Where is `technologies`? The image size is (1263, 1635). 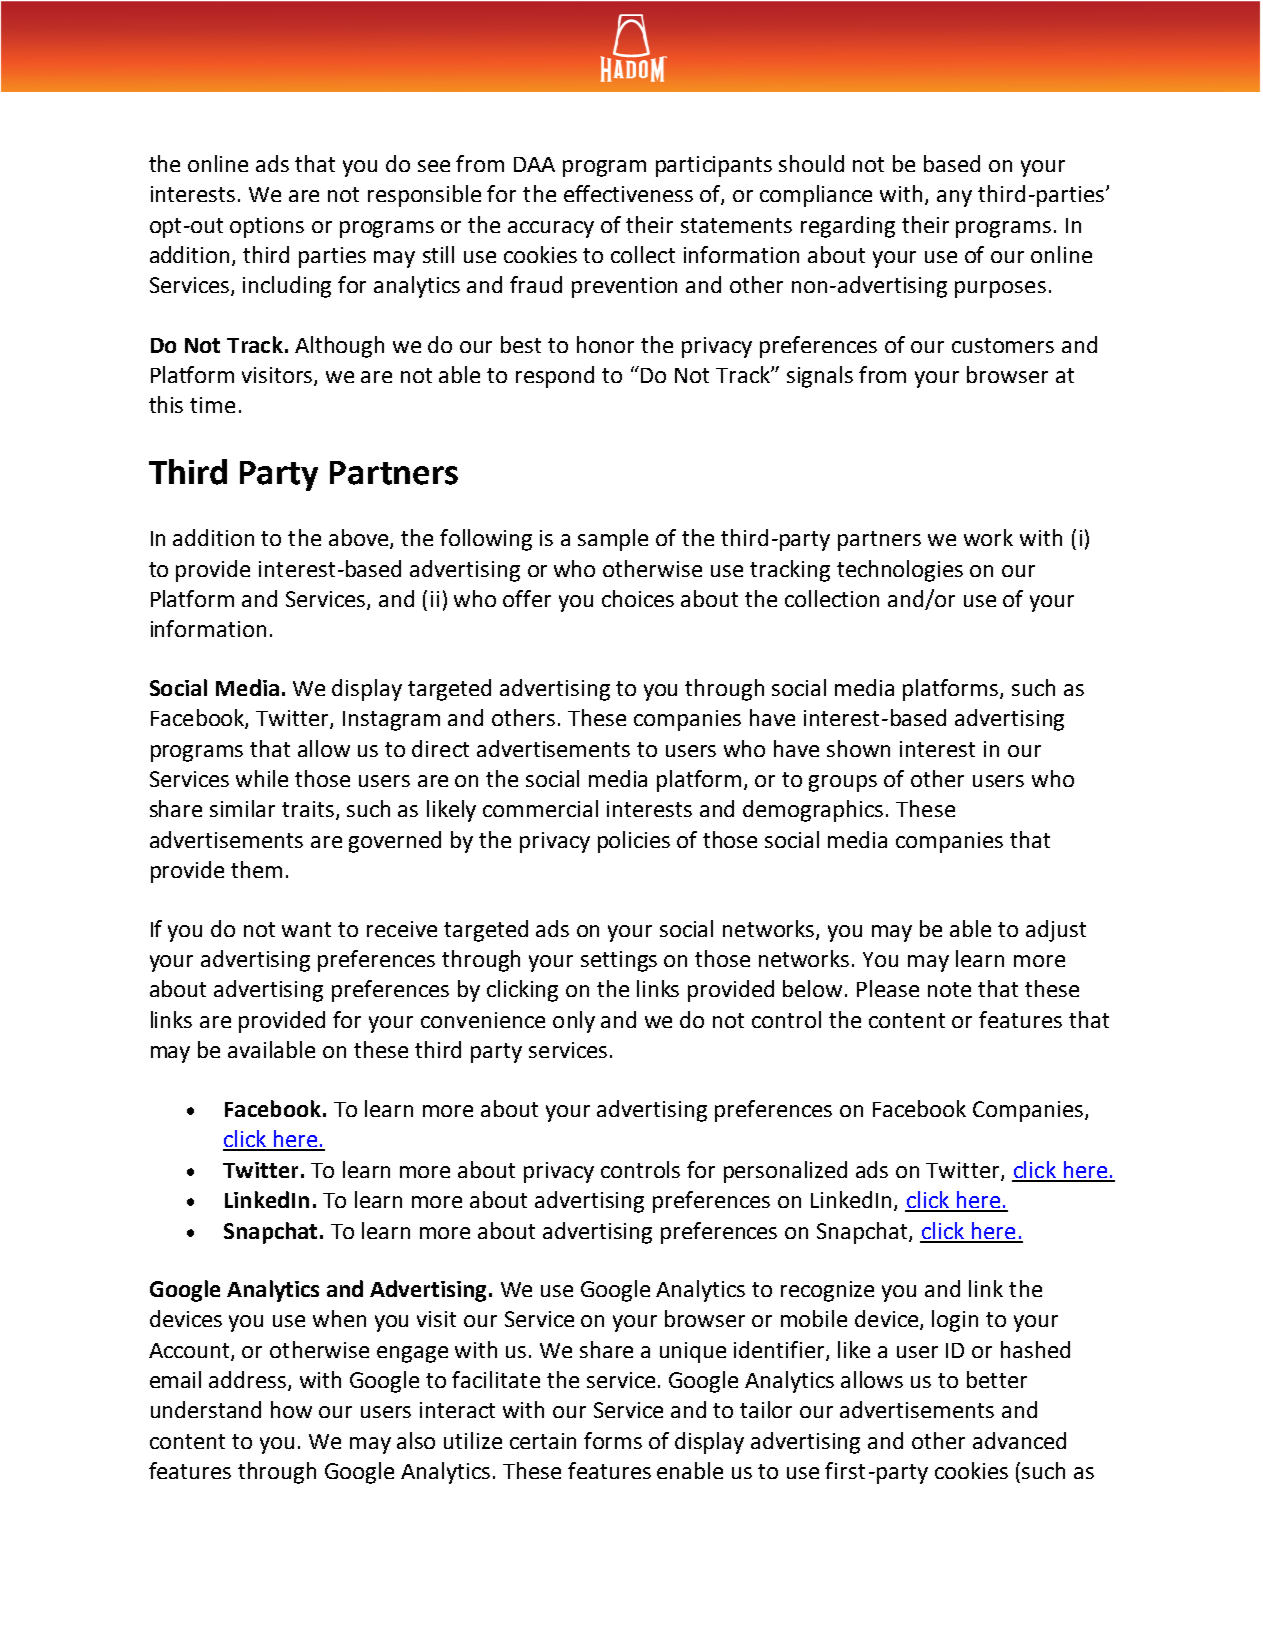
technologies is located at coordinates (900, 571).
